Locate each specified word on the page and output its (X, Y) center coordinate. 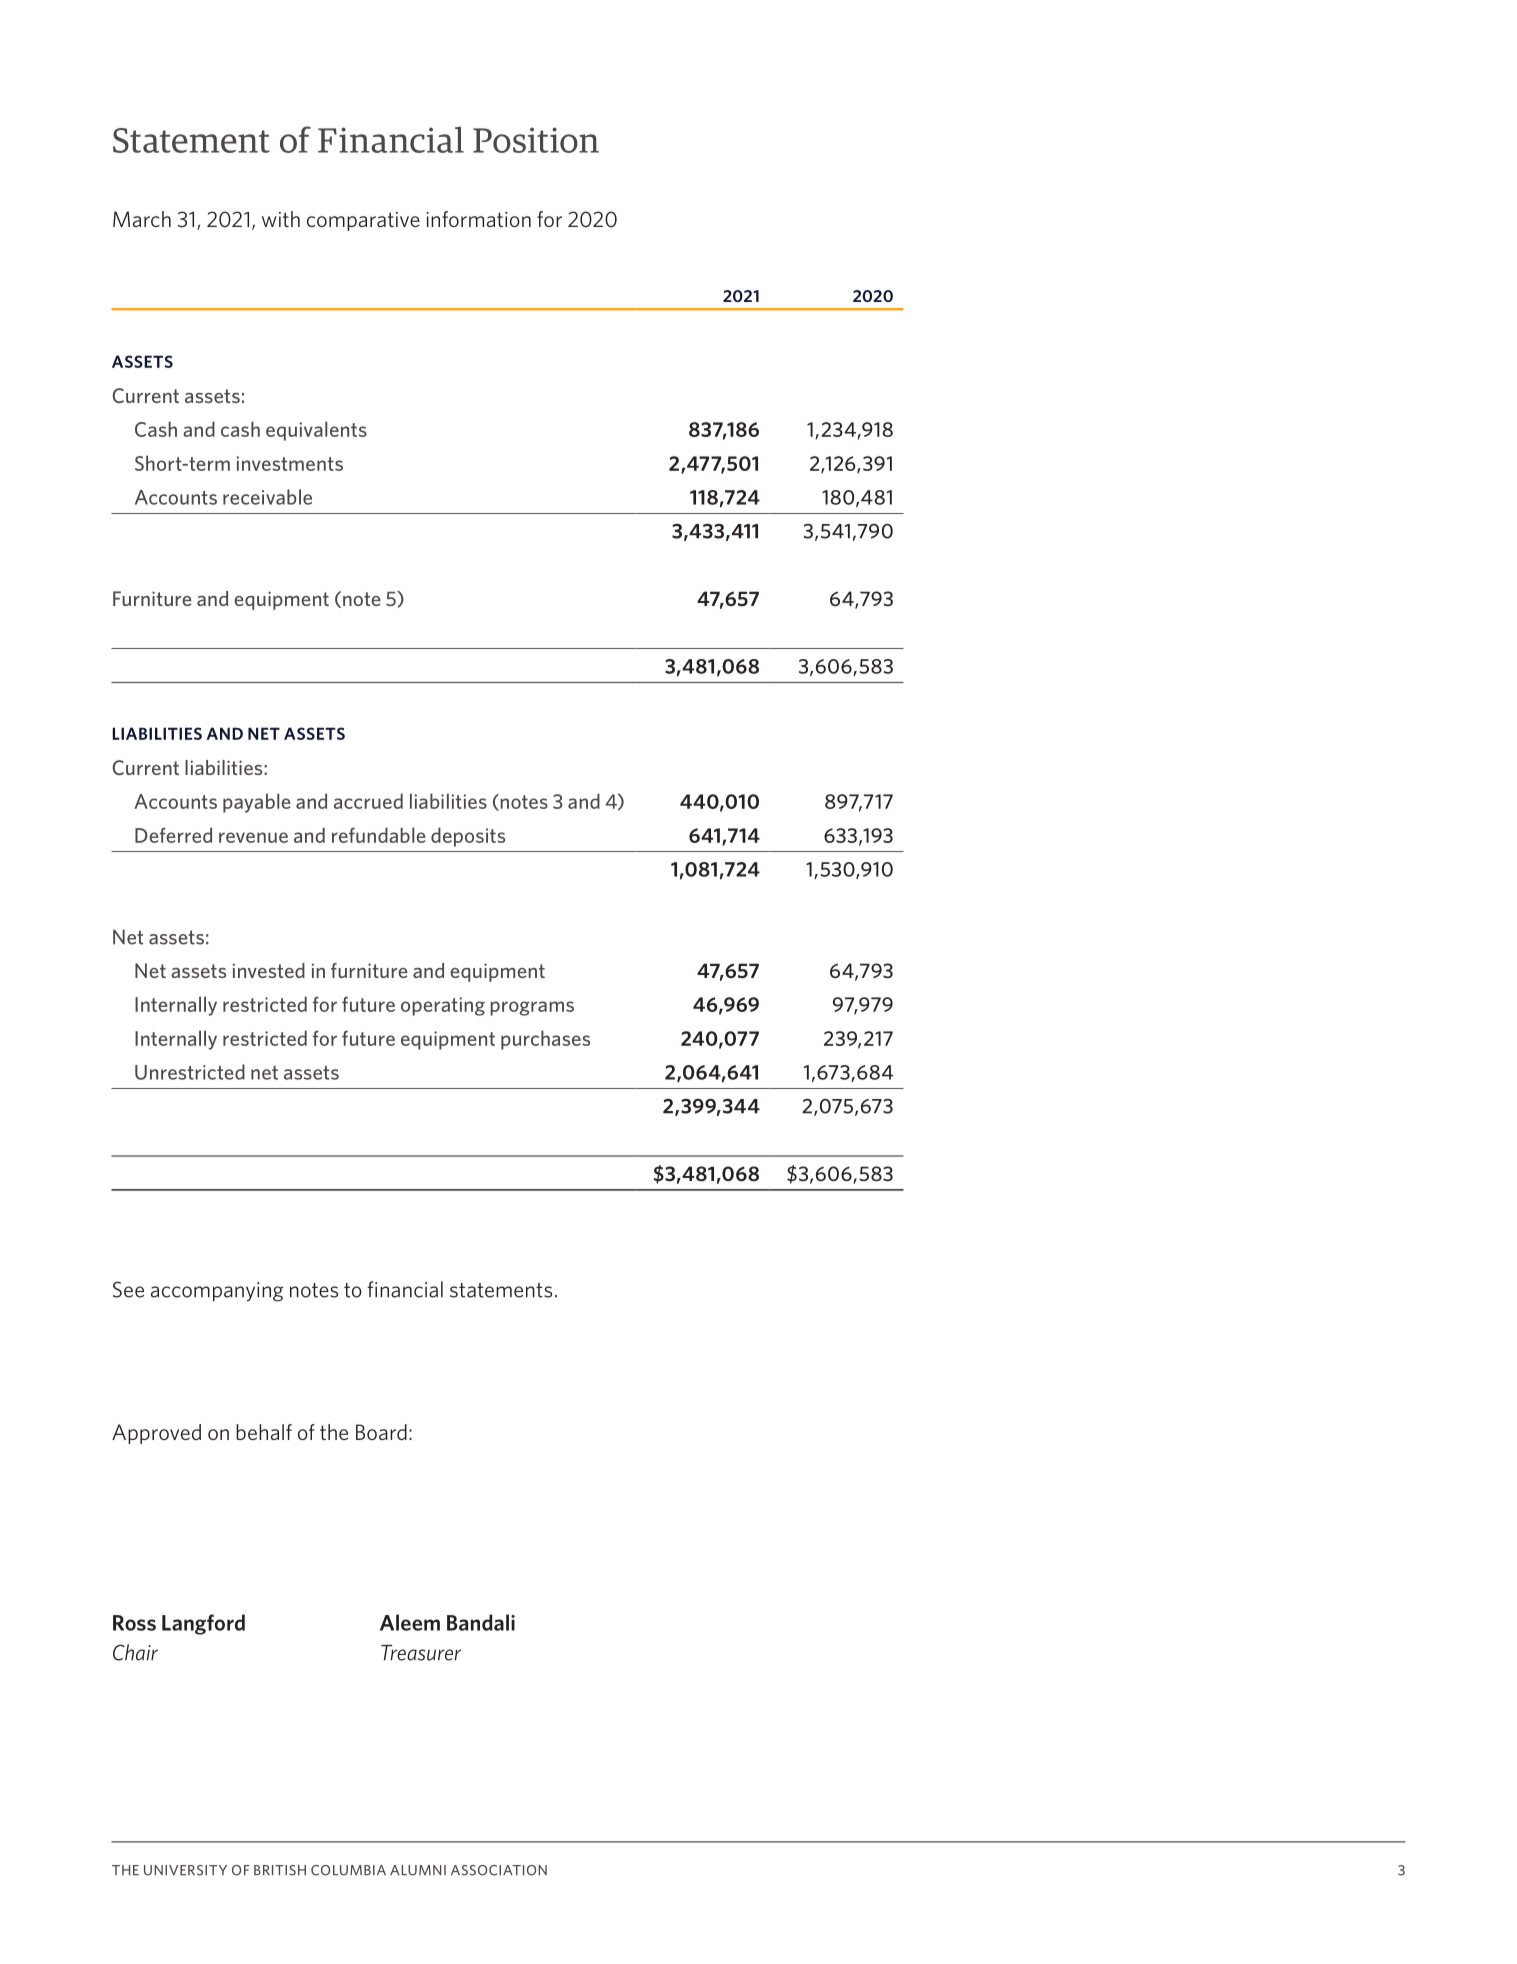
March (142, 219)
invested (269, 970)
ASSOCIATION (499, 1870)
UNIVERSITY (185, 1870)
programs (532, 1008)
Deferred (173, 835)
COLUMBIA (348, 1870)
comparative (363, 221)
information (478, 219)
